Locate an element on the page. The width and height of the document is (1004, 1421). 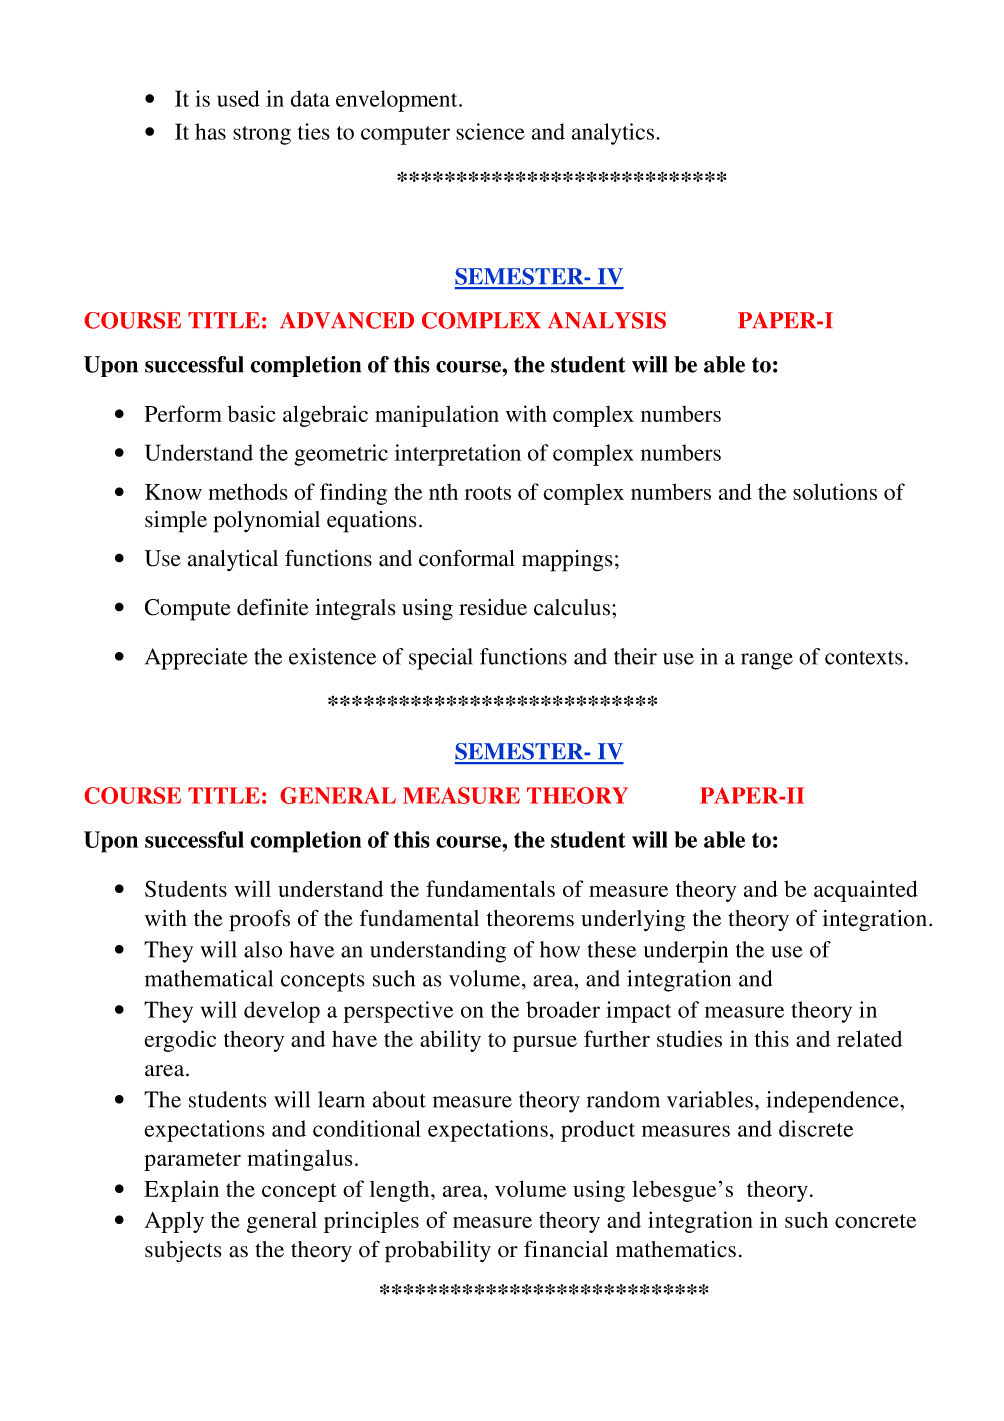
theorems is located at coordinates (530, 918).
